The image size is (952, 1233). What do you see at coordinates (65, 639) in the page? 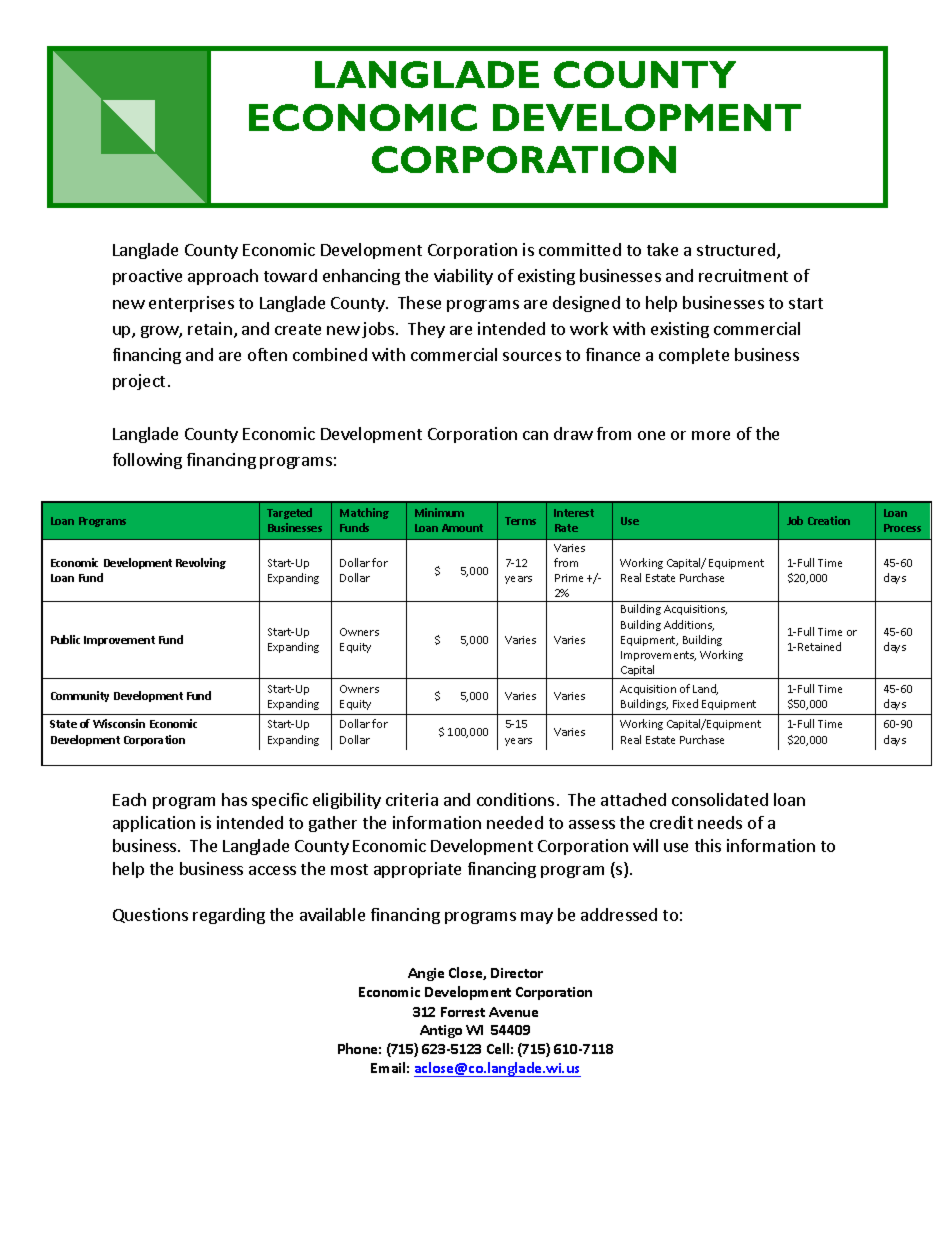
I see `Public` at bounding box center [65, 639].
